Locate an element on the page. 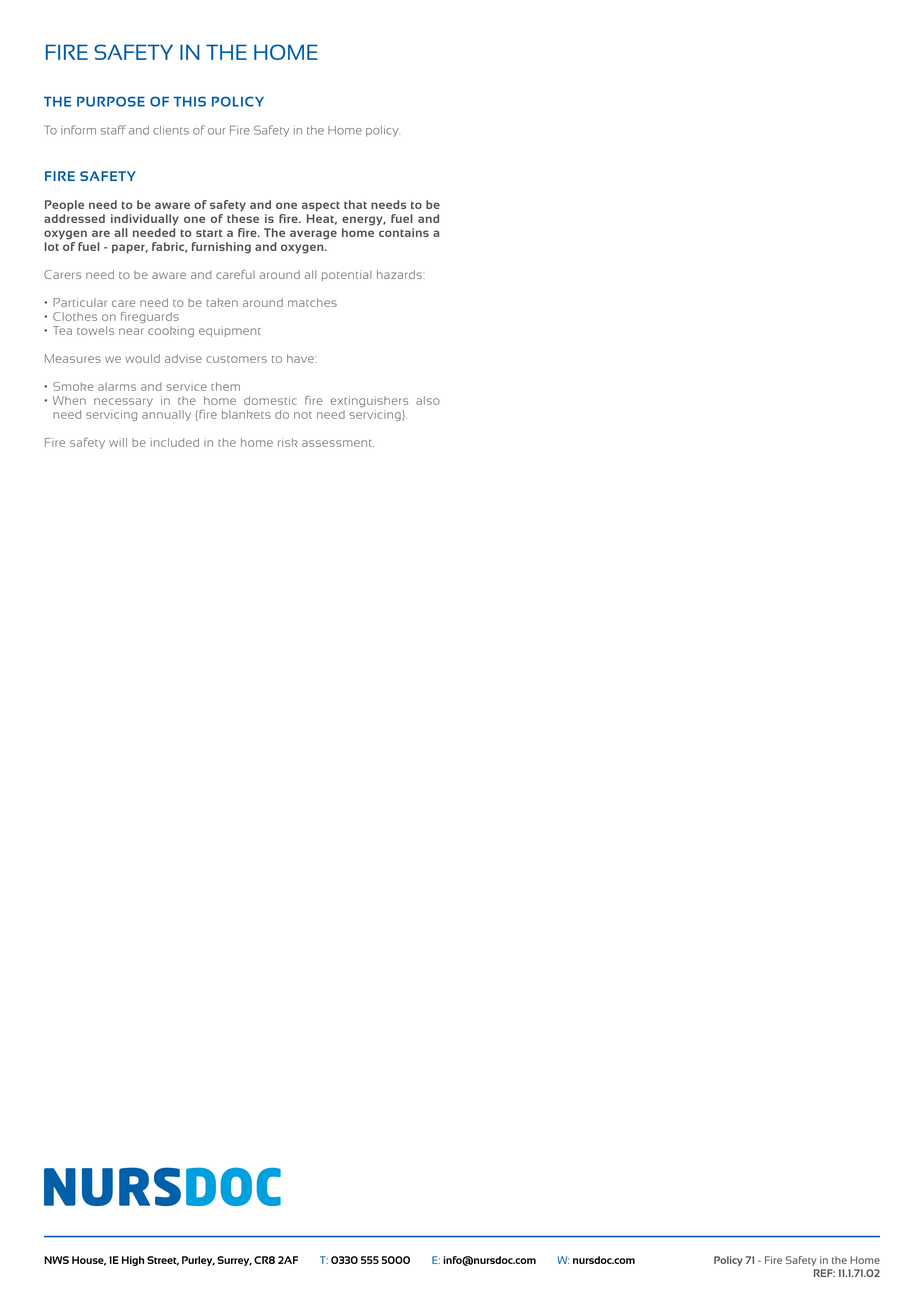 The height and width of the document is (1308, 924). staff is located at coordinates (113, 130).
